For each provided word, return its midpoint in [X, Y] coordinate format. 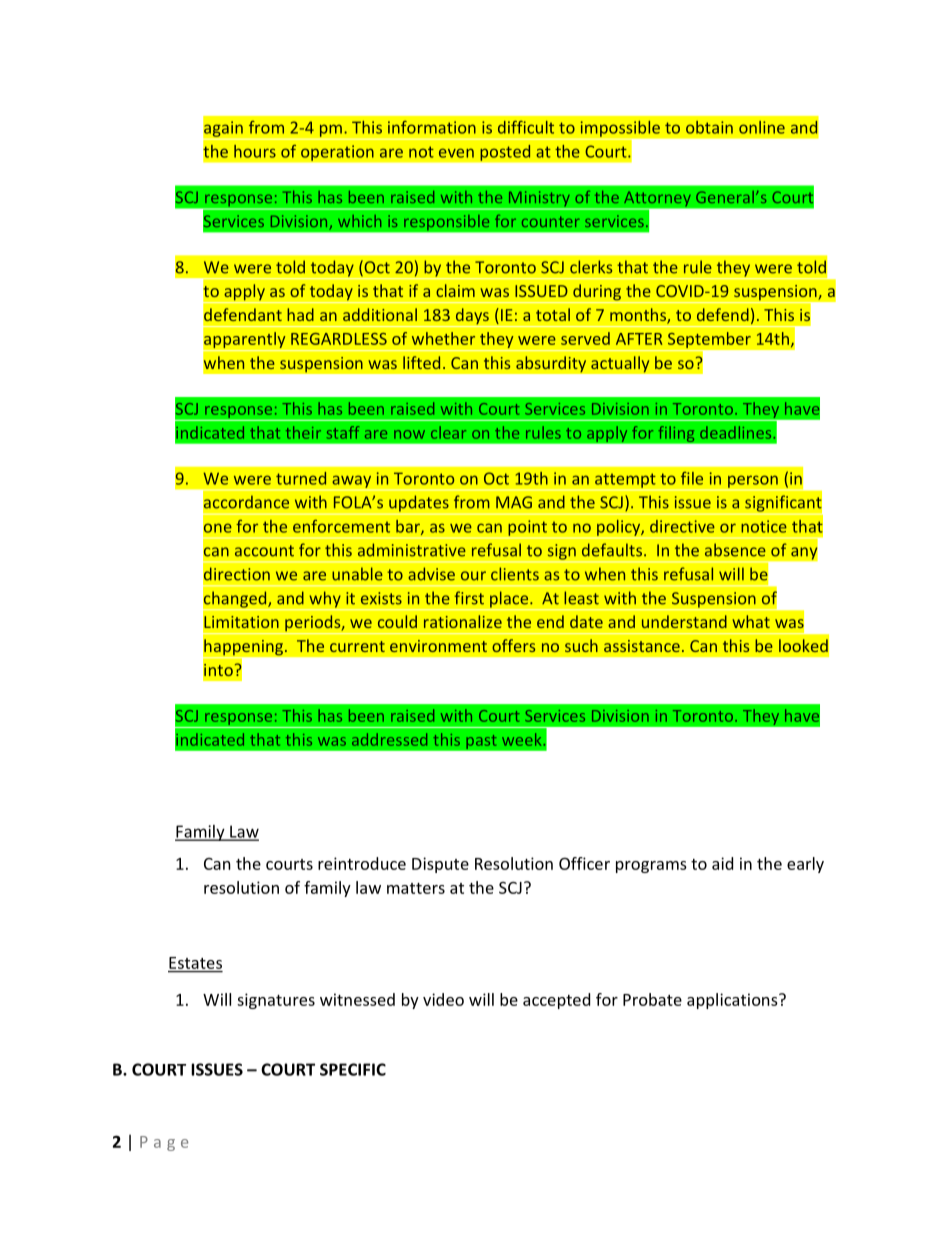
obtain [709, 127]
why [325, 600]
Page [164, 1143]
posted [505, 152]
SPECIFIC [353, 1069]
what [751, 621]
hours [255, 151]
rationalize [463, 621]
